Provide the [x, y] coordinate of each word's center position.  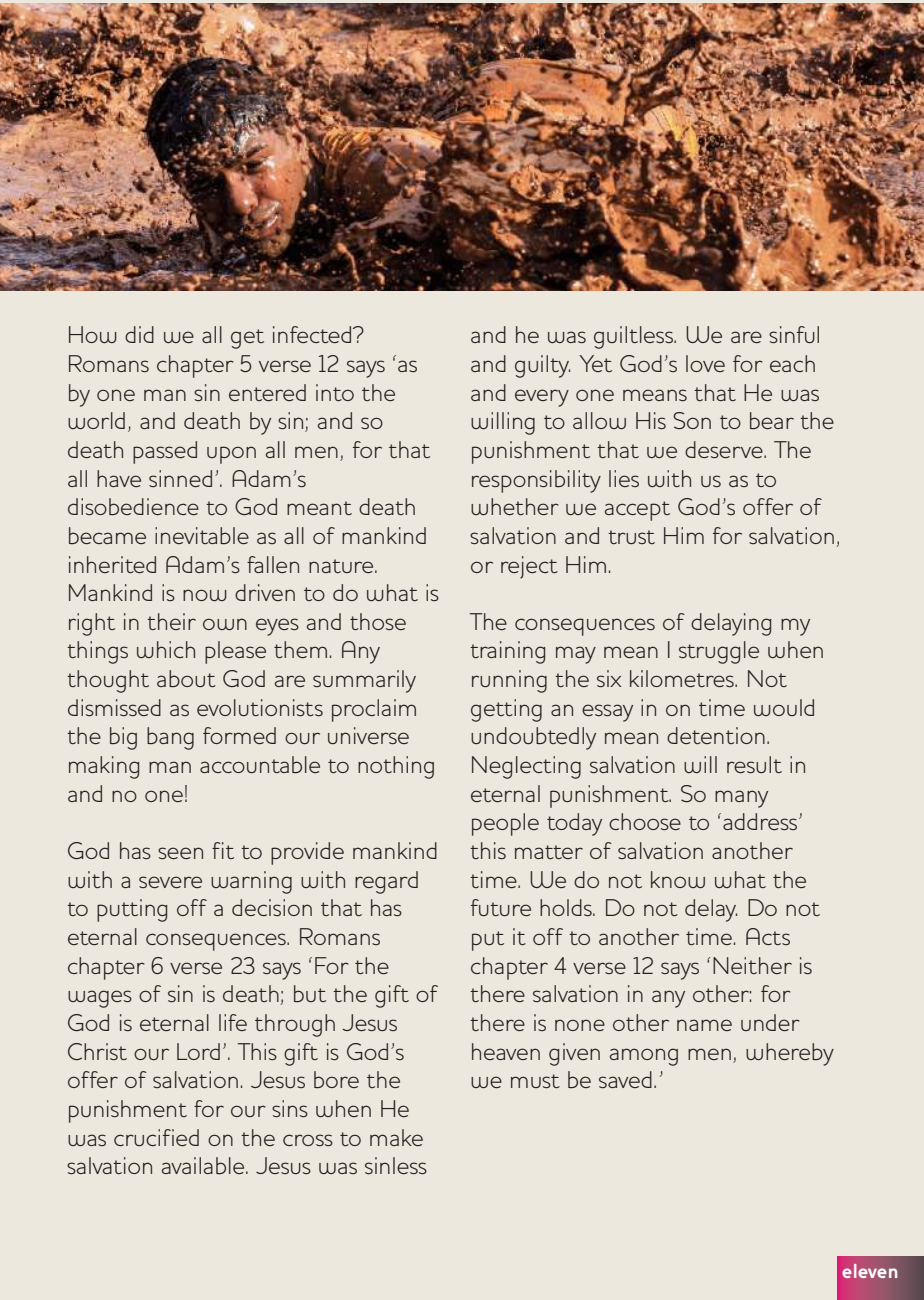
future [501, 907]
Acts [768, 936]
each [792, 363]
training [507, 652]
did [139, 334]
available [204, 1165]
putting [132, 910]
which [166, 649]
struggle [719, 652]
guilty [542, 366]
